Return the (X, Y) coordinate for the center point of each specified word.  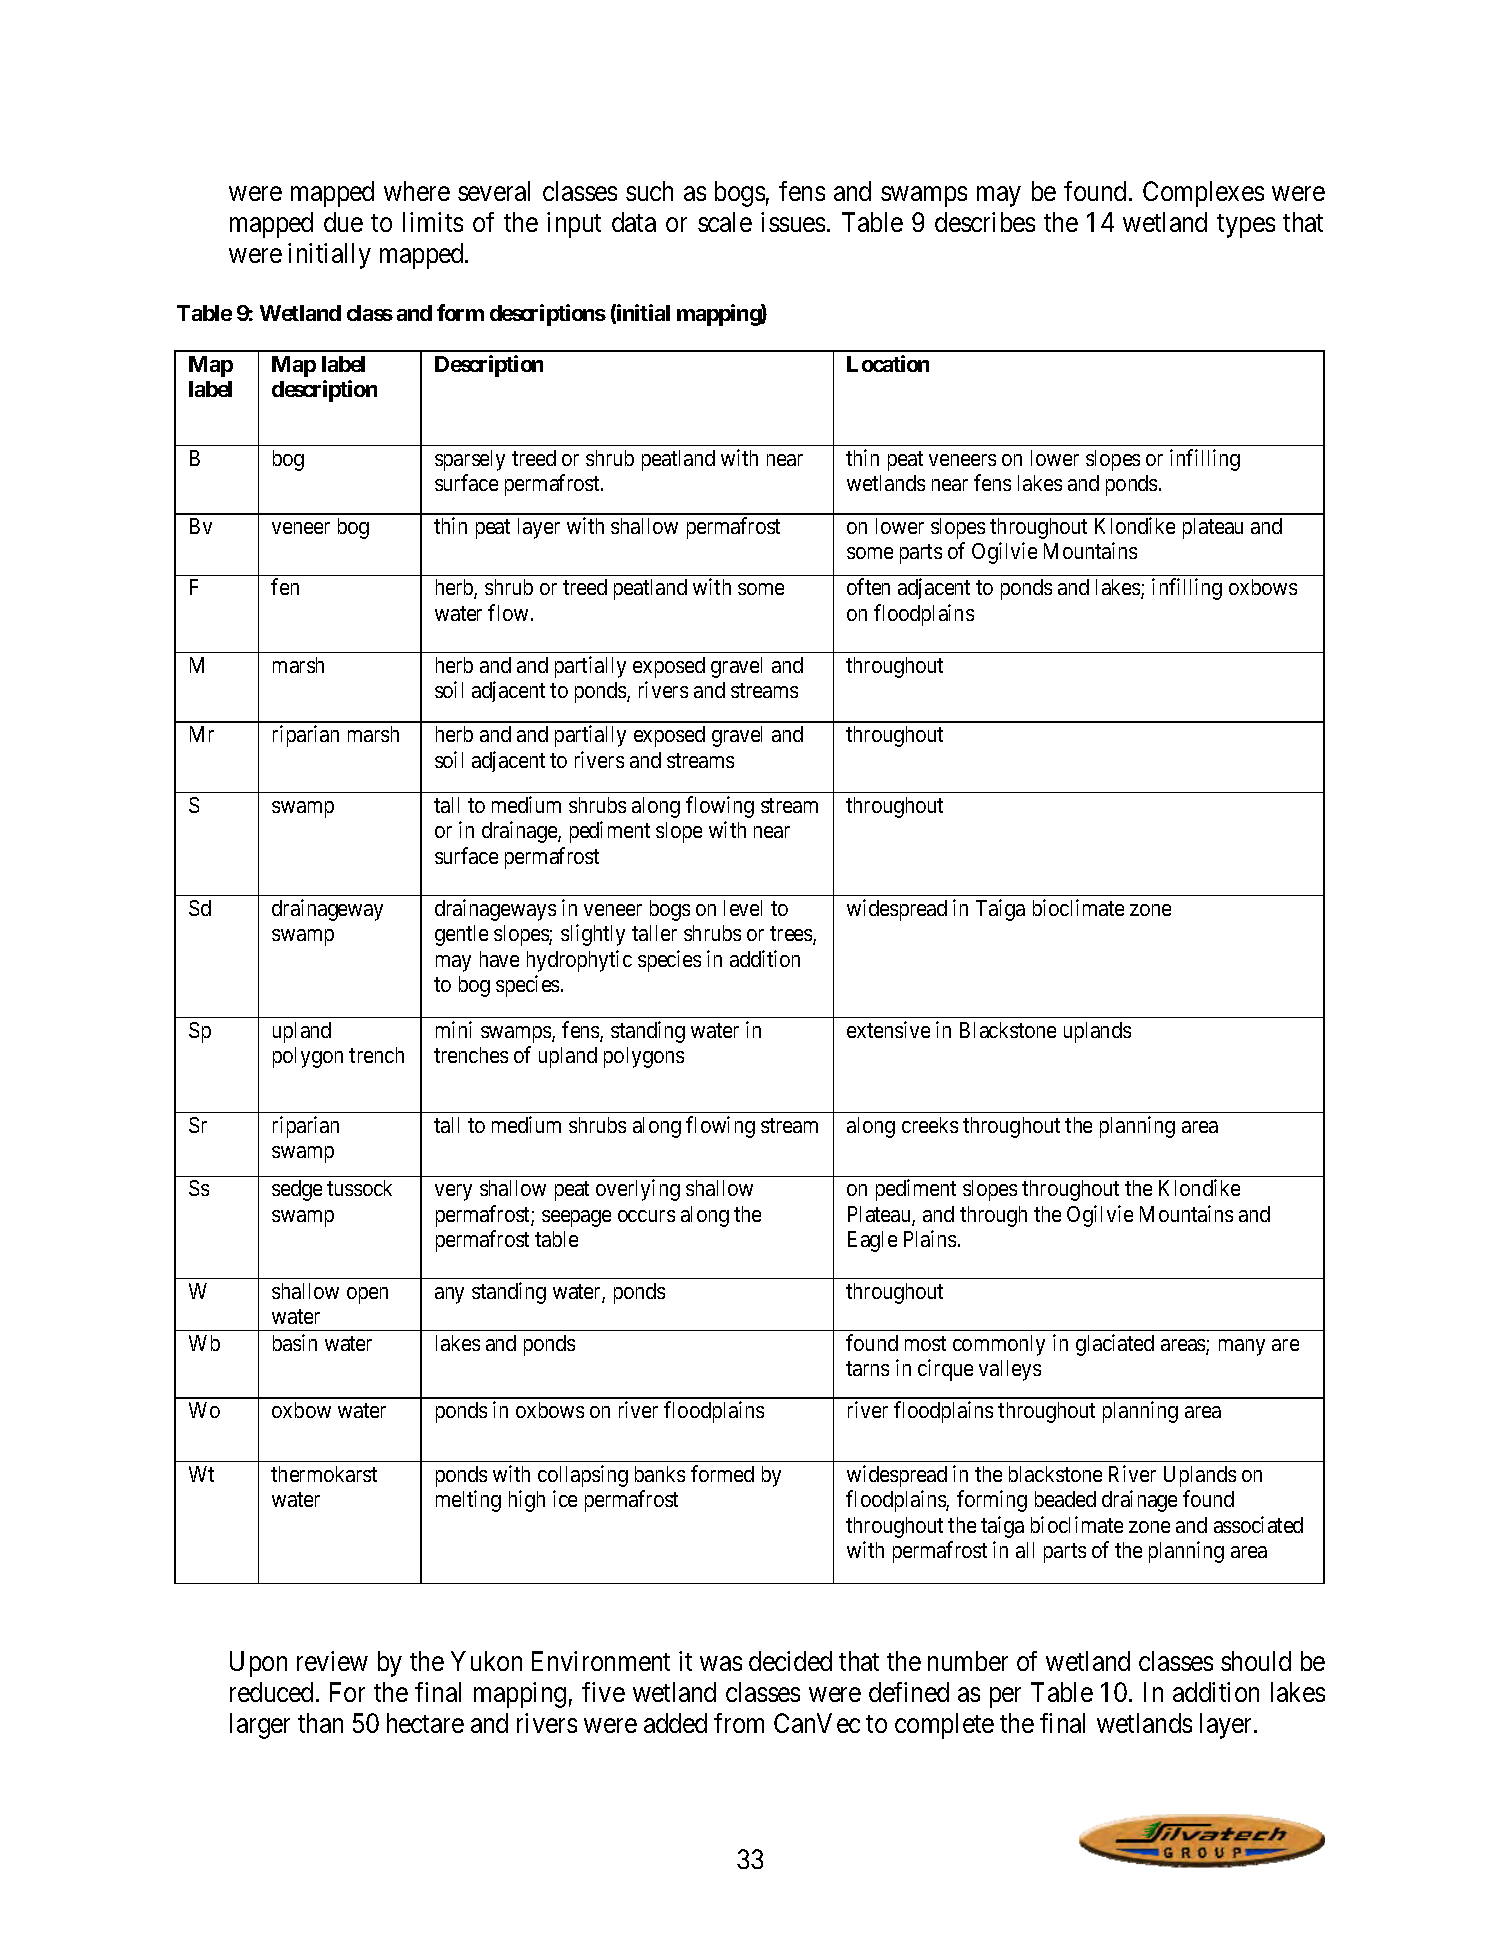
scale (725, 222)
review (332, 1661)
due (343, 222)
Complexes (1203, 194)
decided (790, 1661)
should (1256, 1661)
